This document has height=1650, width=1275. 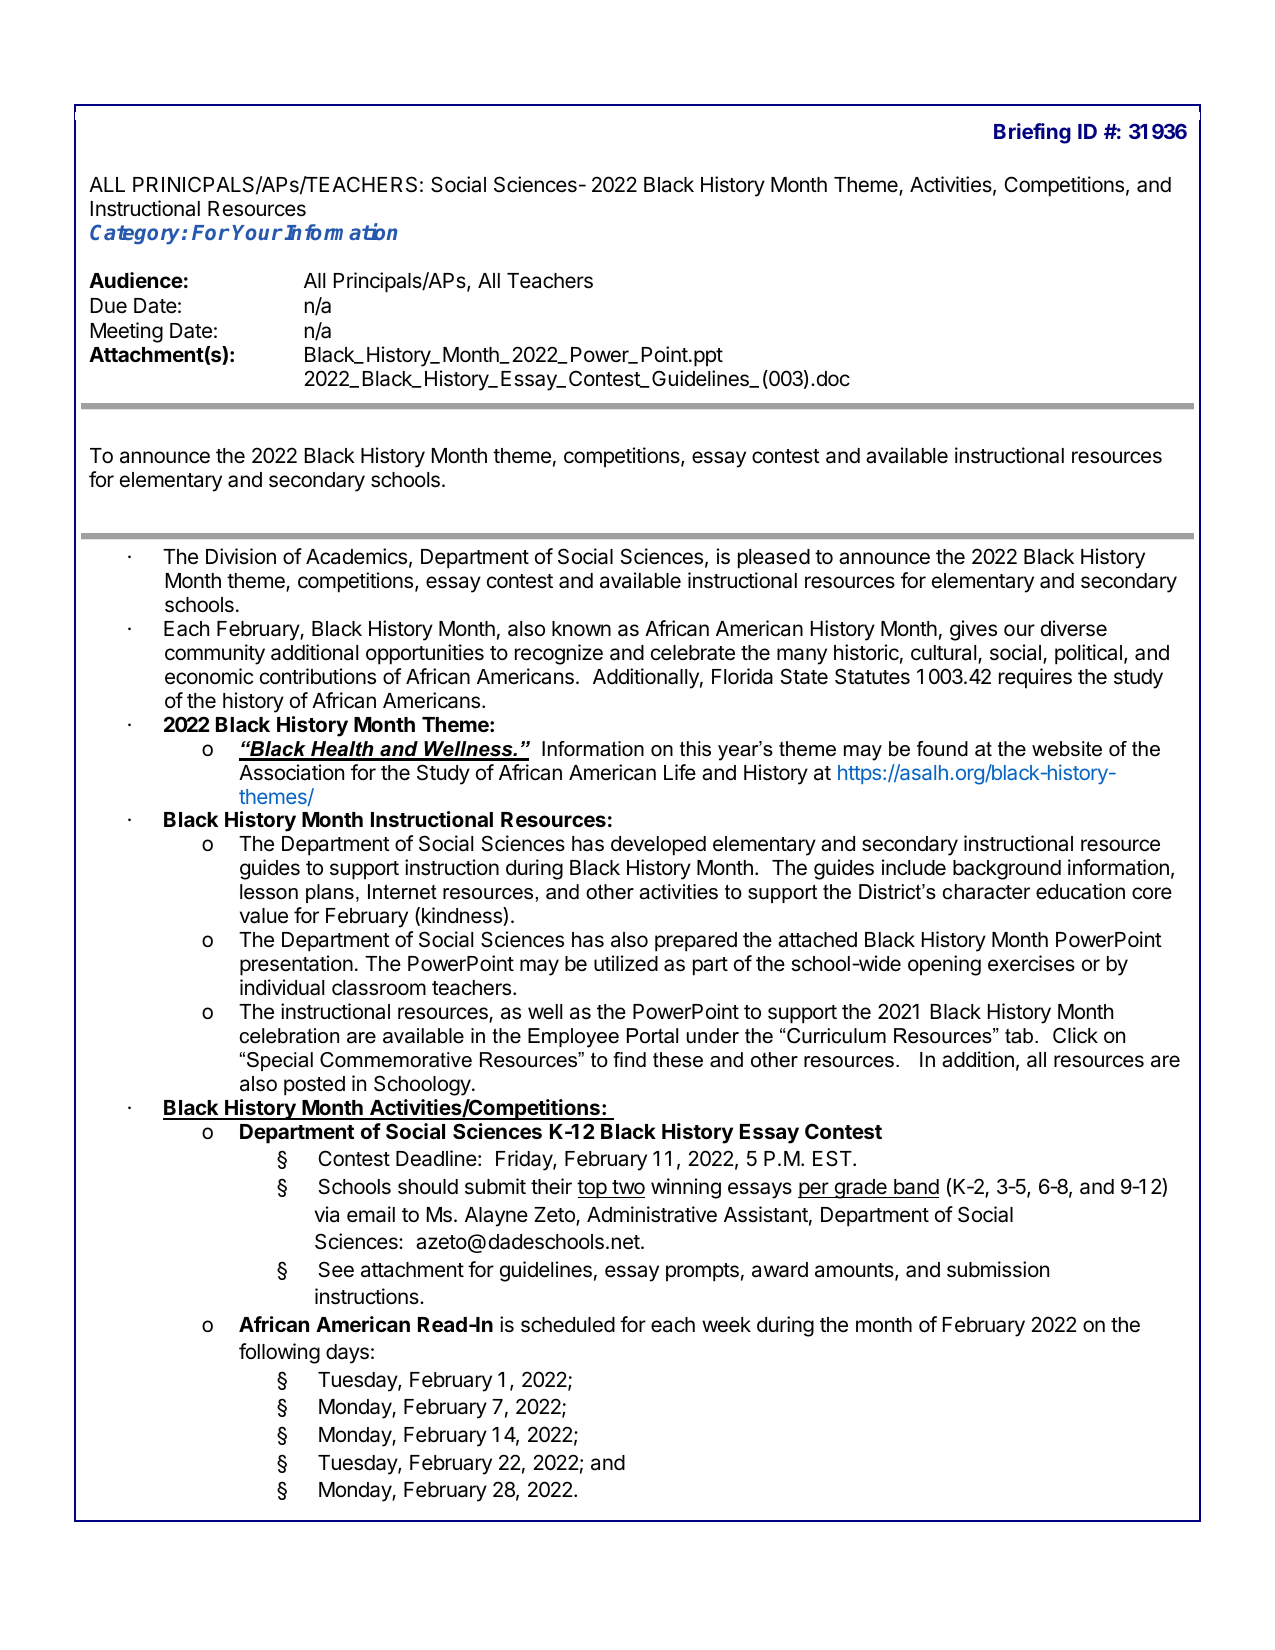 What do you see at coordinates (568, 1325) in the document?
I see `scheduled` at bounding box center [568, 1325].
